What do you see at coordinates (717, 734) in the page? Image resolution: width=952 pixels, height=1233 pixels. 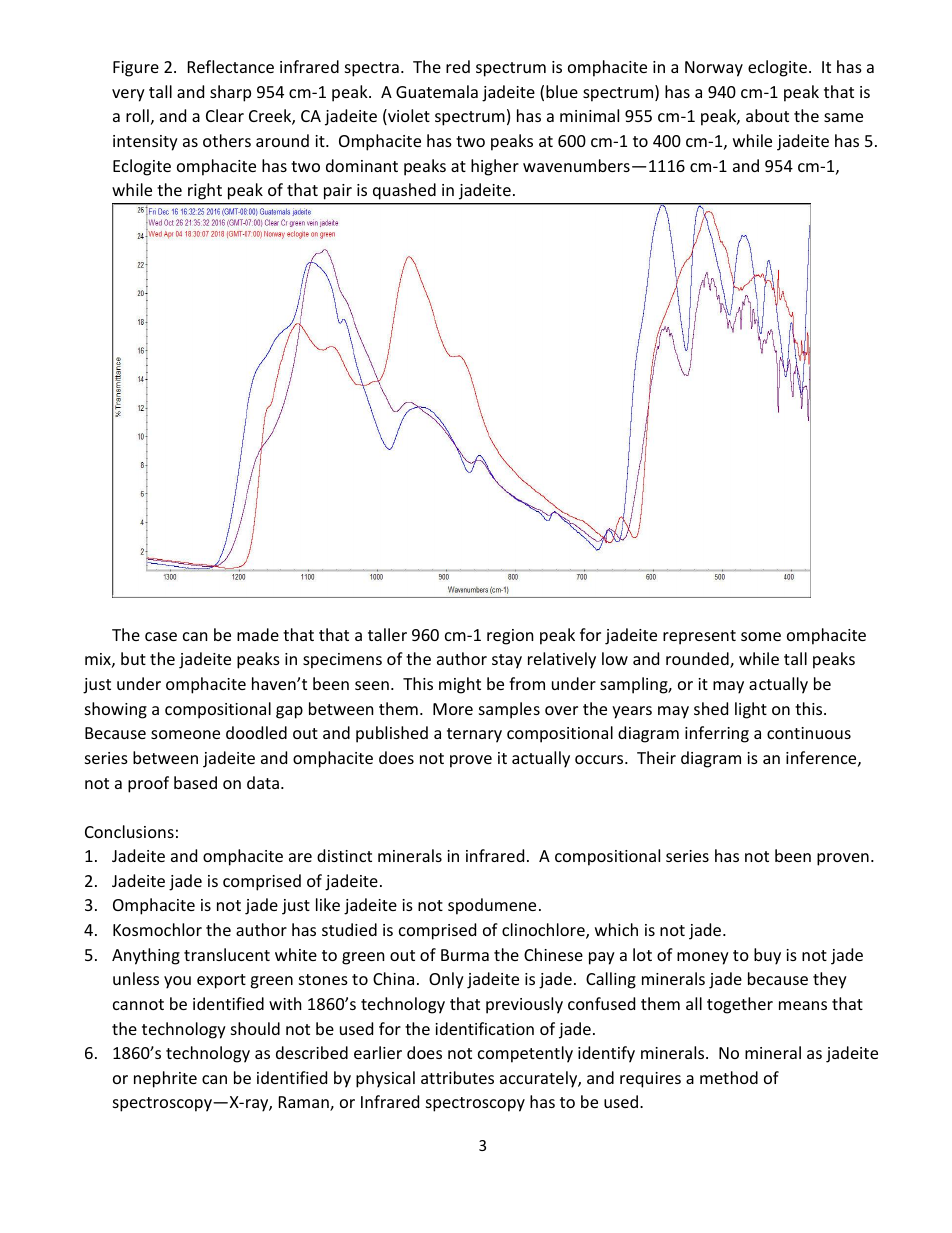 I see `inferring` at bounding box center [717, 734].
